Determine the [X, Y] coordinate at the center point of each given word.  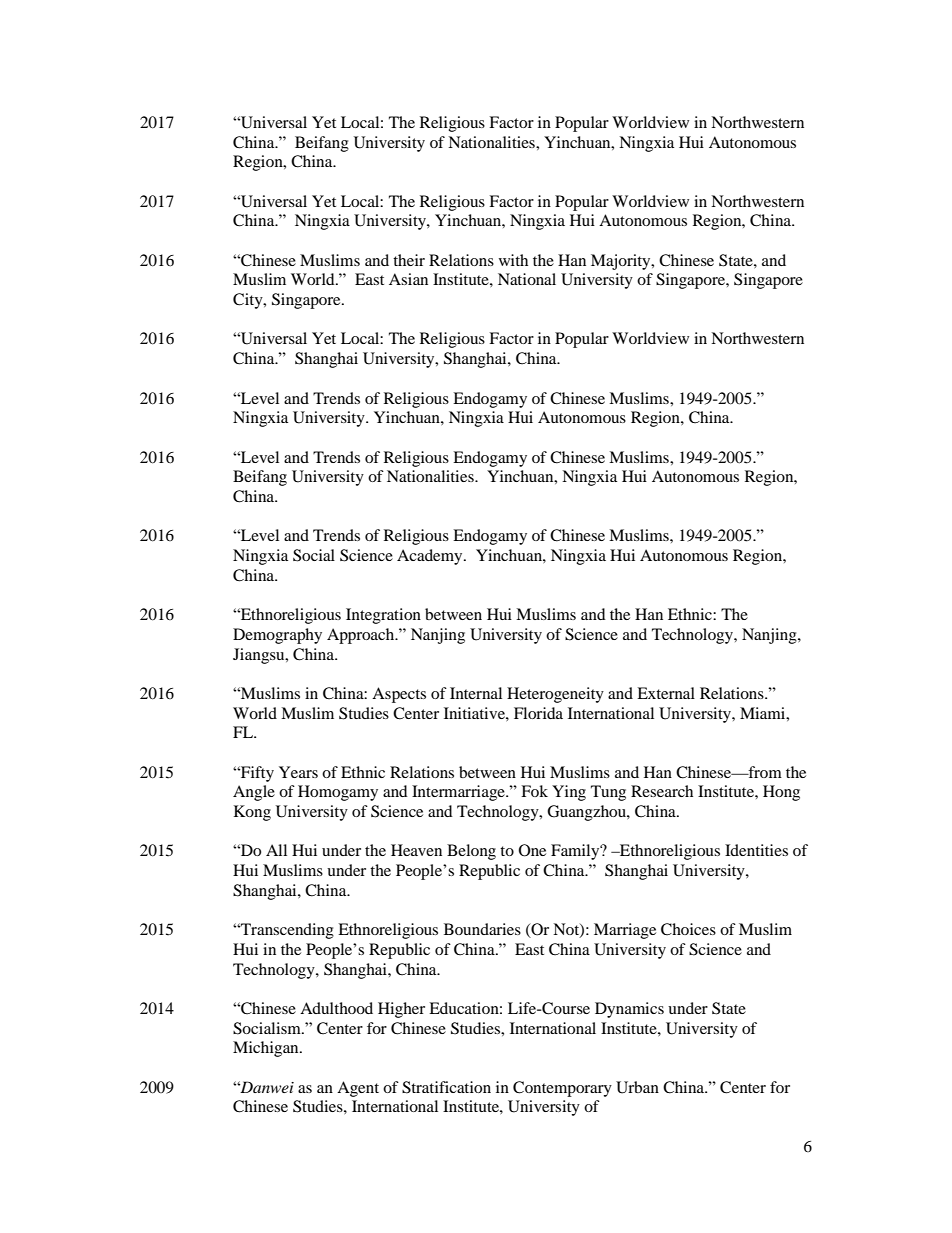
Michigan [267, 1049]
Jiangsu [260, 656]
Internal [476, 693]
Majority [622, 262]
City [249, 301]
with [513, 260]
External [666, 693]
